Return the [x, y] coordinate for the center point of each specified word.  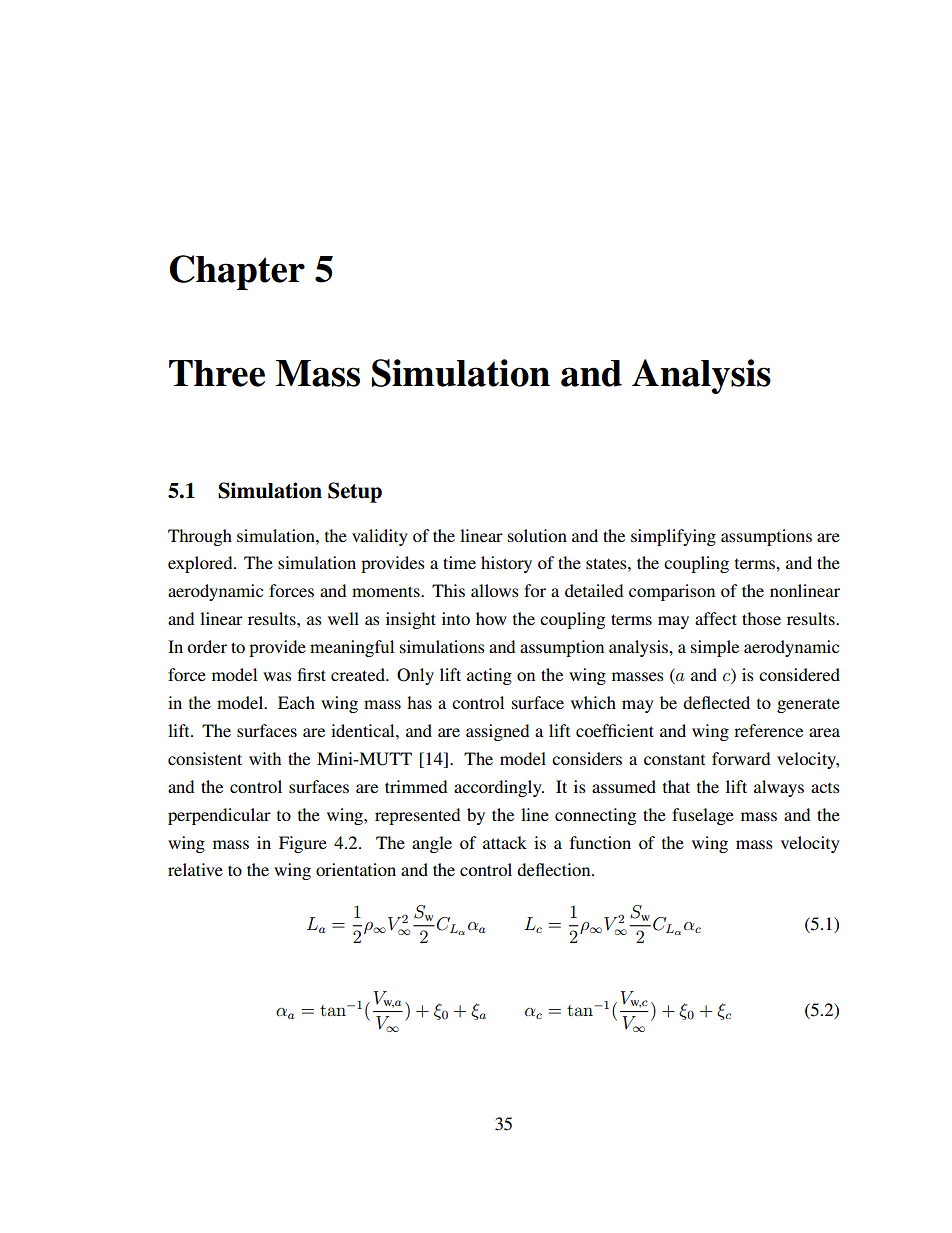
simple [715, 648]
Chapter [237, 272]
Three [217, 373]
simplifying [673, 537]
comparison [672, 592]
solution [537, 535]
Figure [303, 844]
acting [489, 676]
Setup [355, 492]
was [277, 676]
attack [505, 842]
